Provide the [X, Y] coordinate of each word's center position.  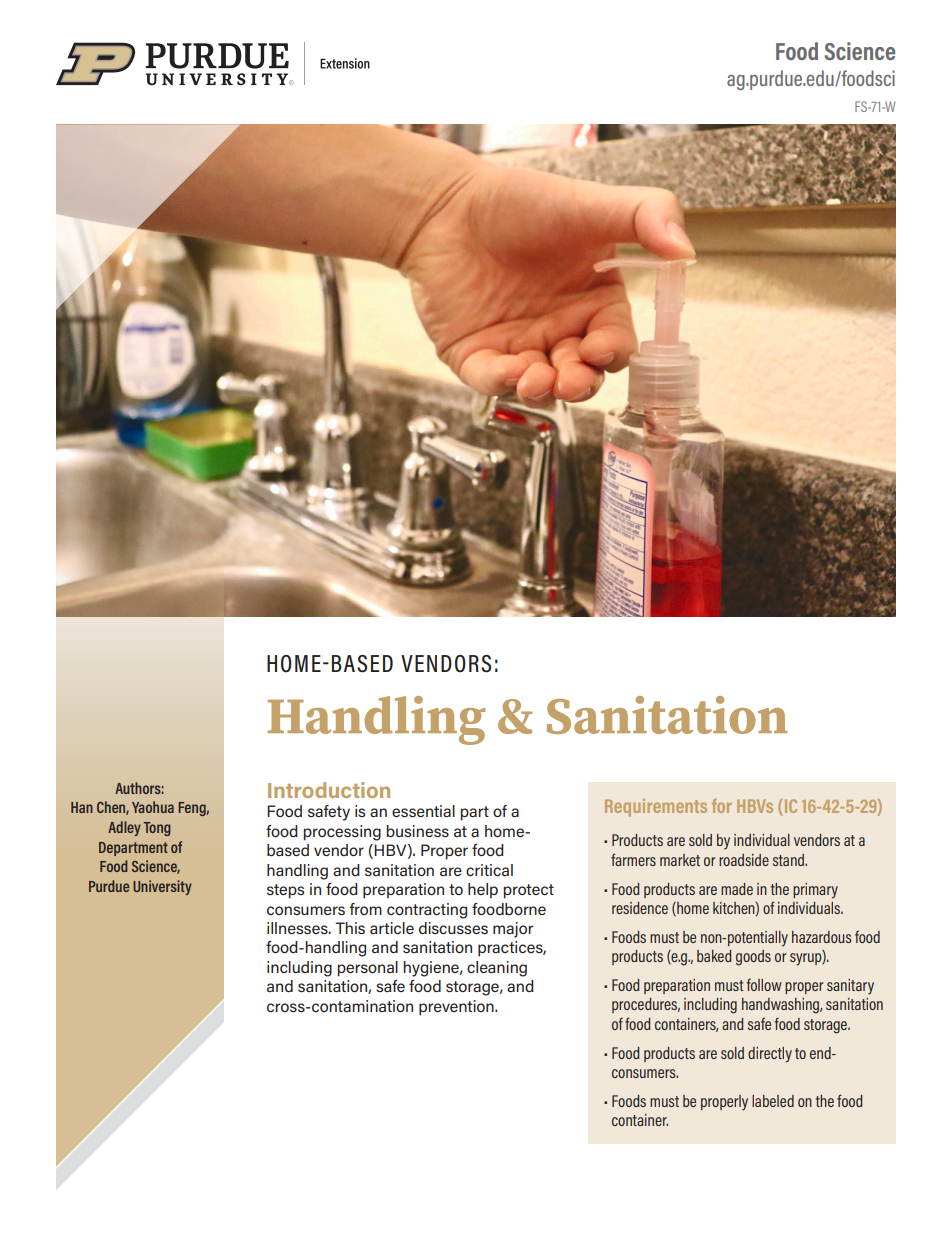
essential [423, 811]
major [513, 930]
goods [753, 958]
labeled [773, 1101]
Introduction [329, 790]
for [722, 806]
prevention [457, 1008]
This [350, 928]
